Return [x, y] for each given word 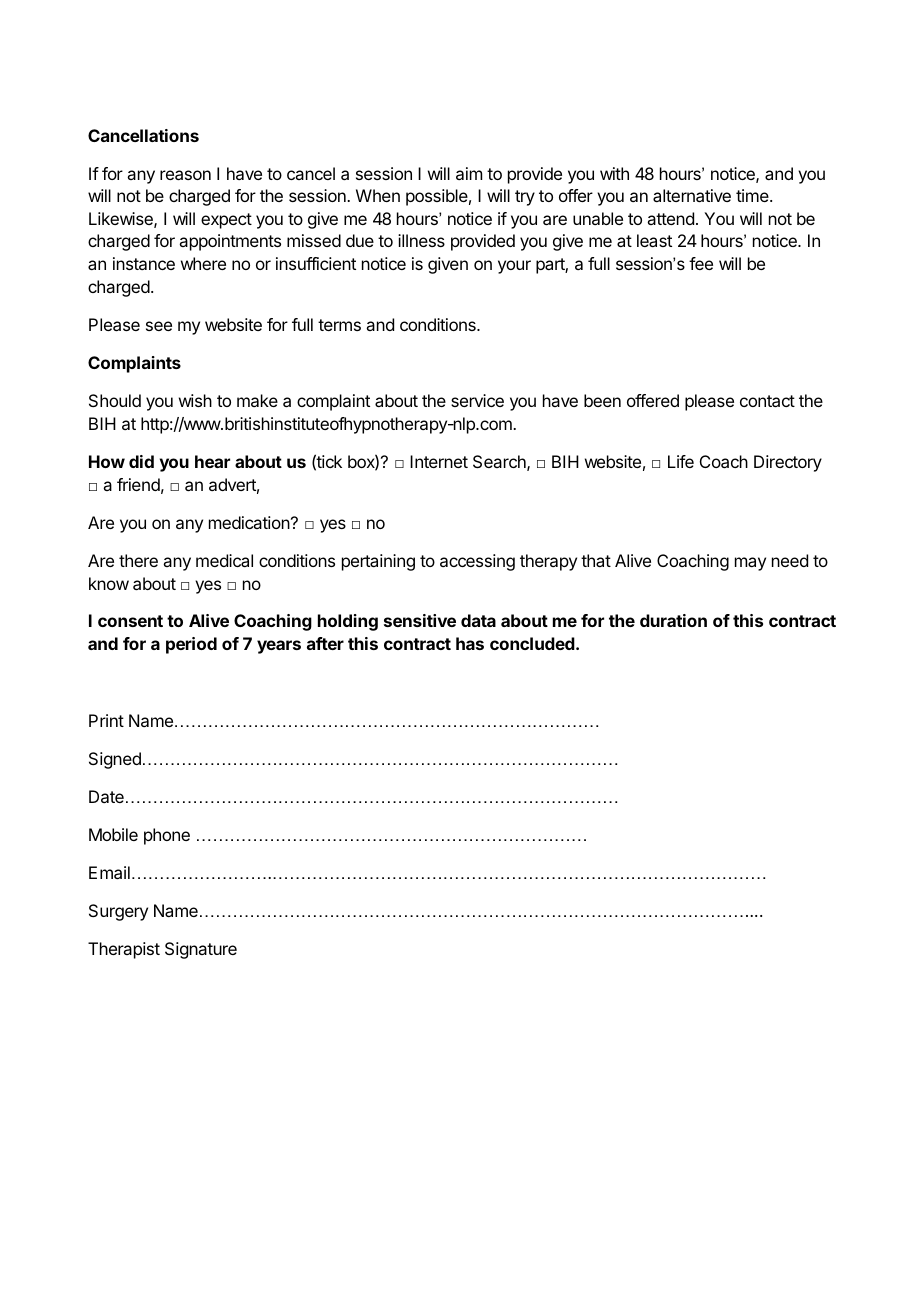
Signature [201, 950]
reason [185, 175]
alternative [692, 195]
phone [167, 836]
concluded [533, 643]
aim [469, 173]
